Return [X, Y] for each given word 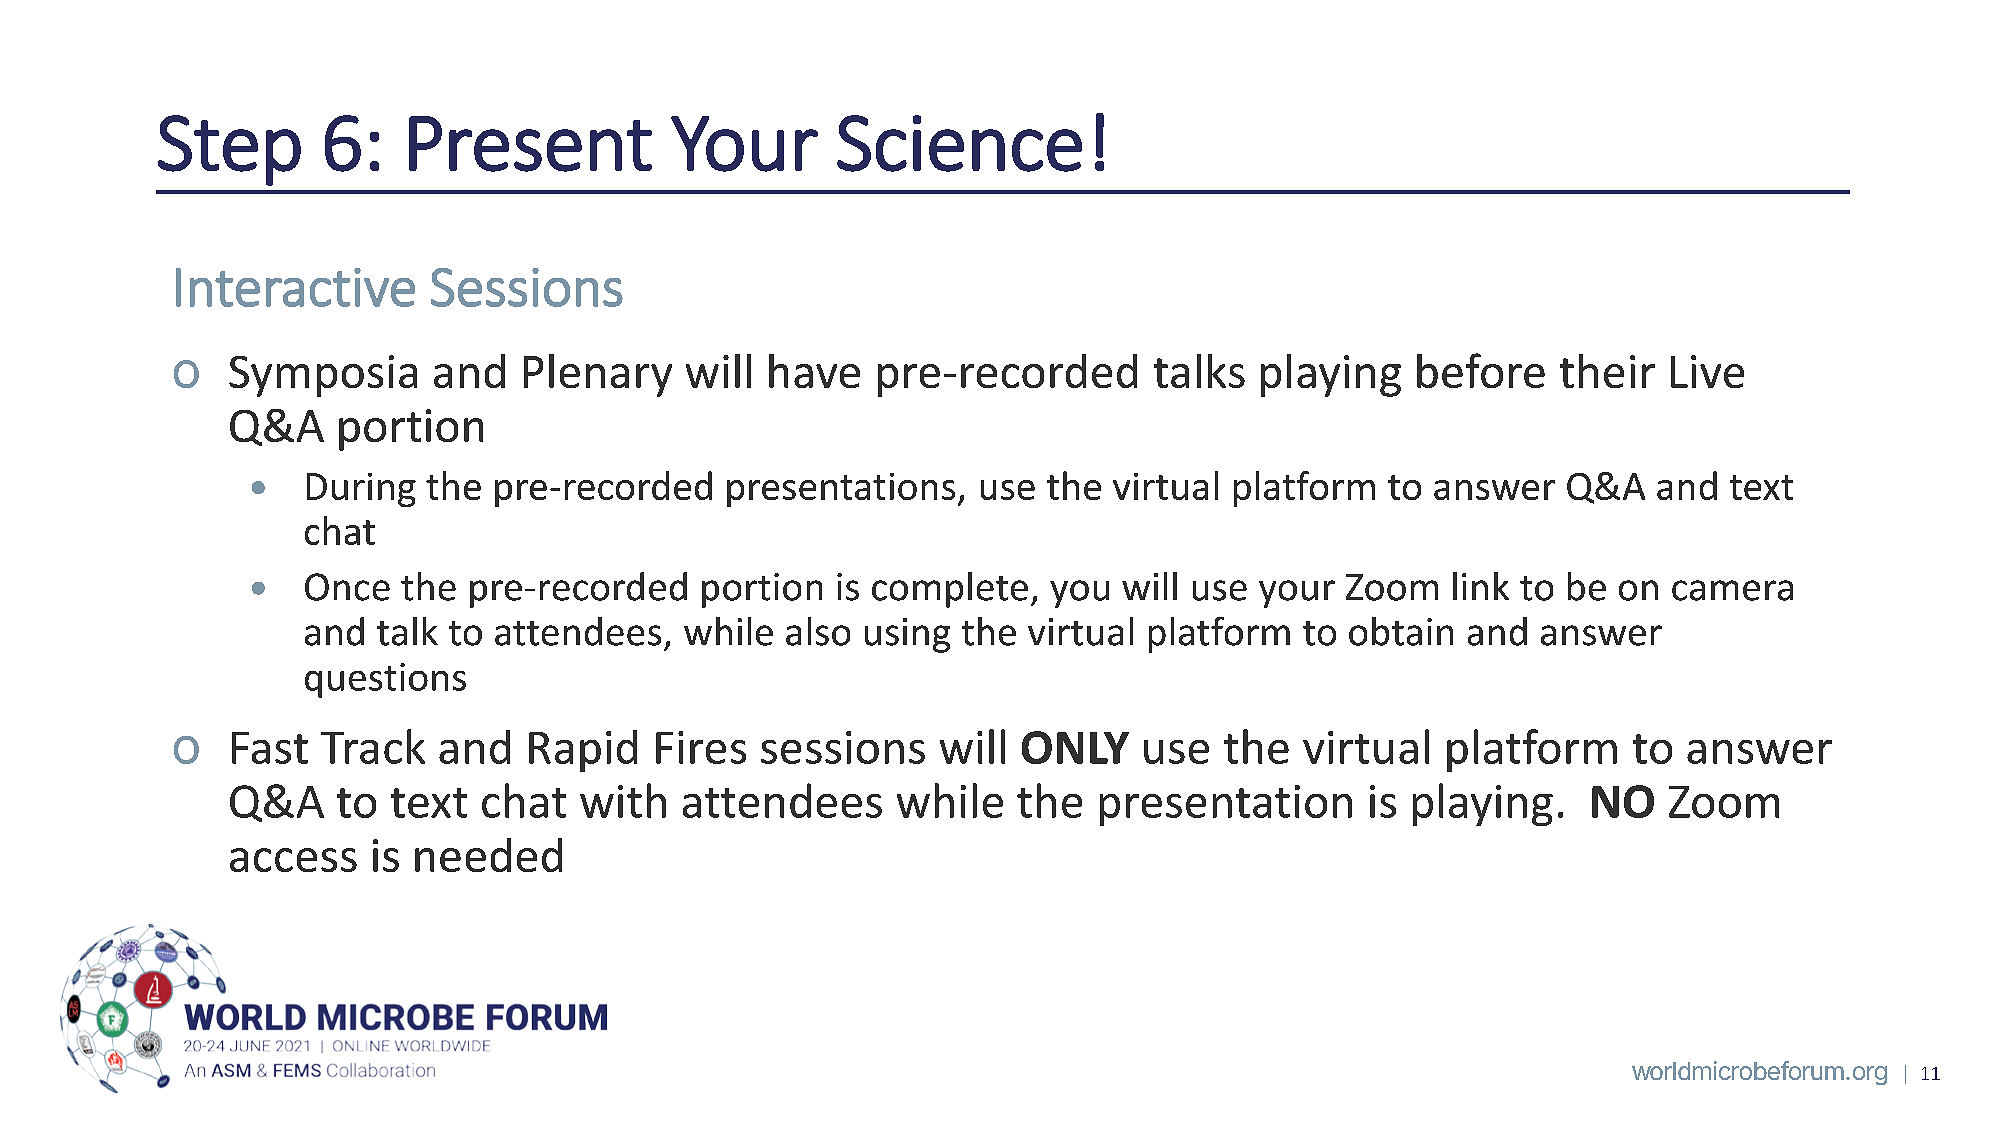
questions [385, 680]
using [907, 635]
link [1481, 586]
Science [959, 143]
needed [488, 855]
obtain [1401, 631]
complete [950, 590]
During [361, 490]
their [1607, 371]
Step [229, 150]
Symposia [323, 376]
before [1481, 370]
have [814, 371]
